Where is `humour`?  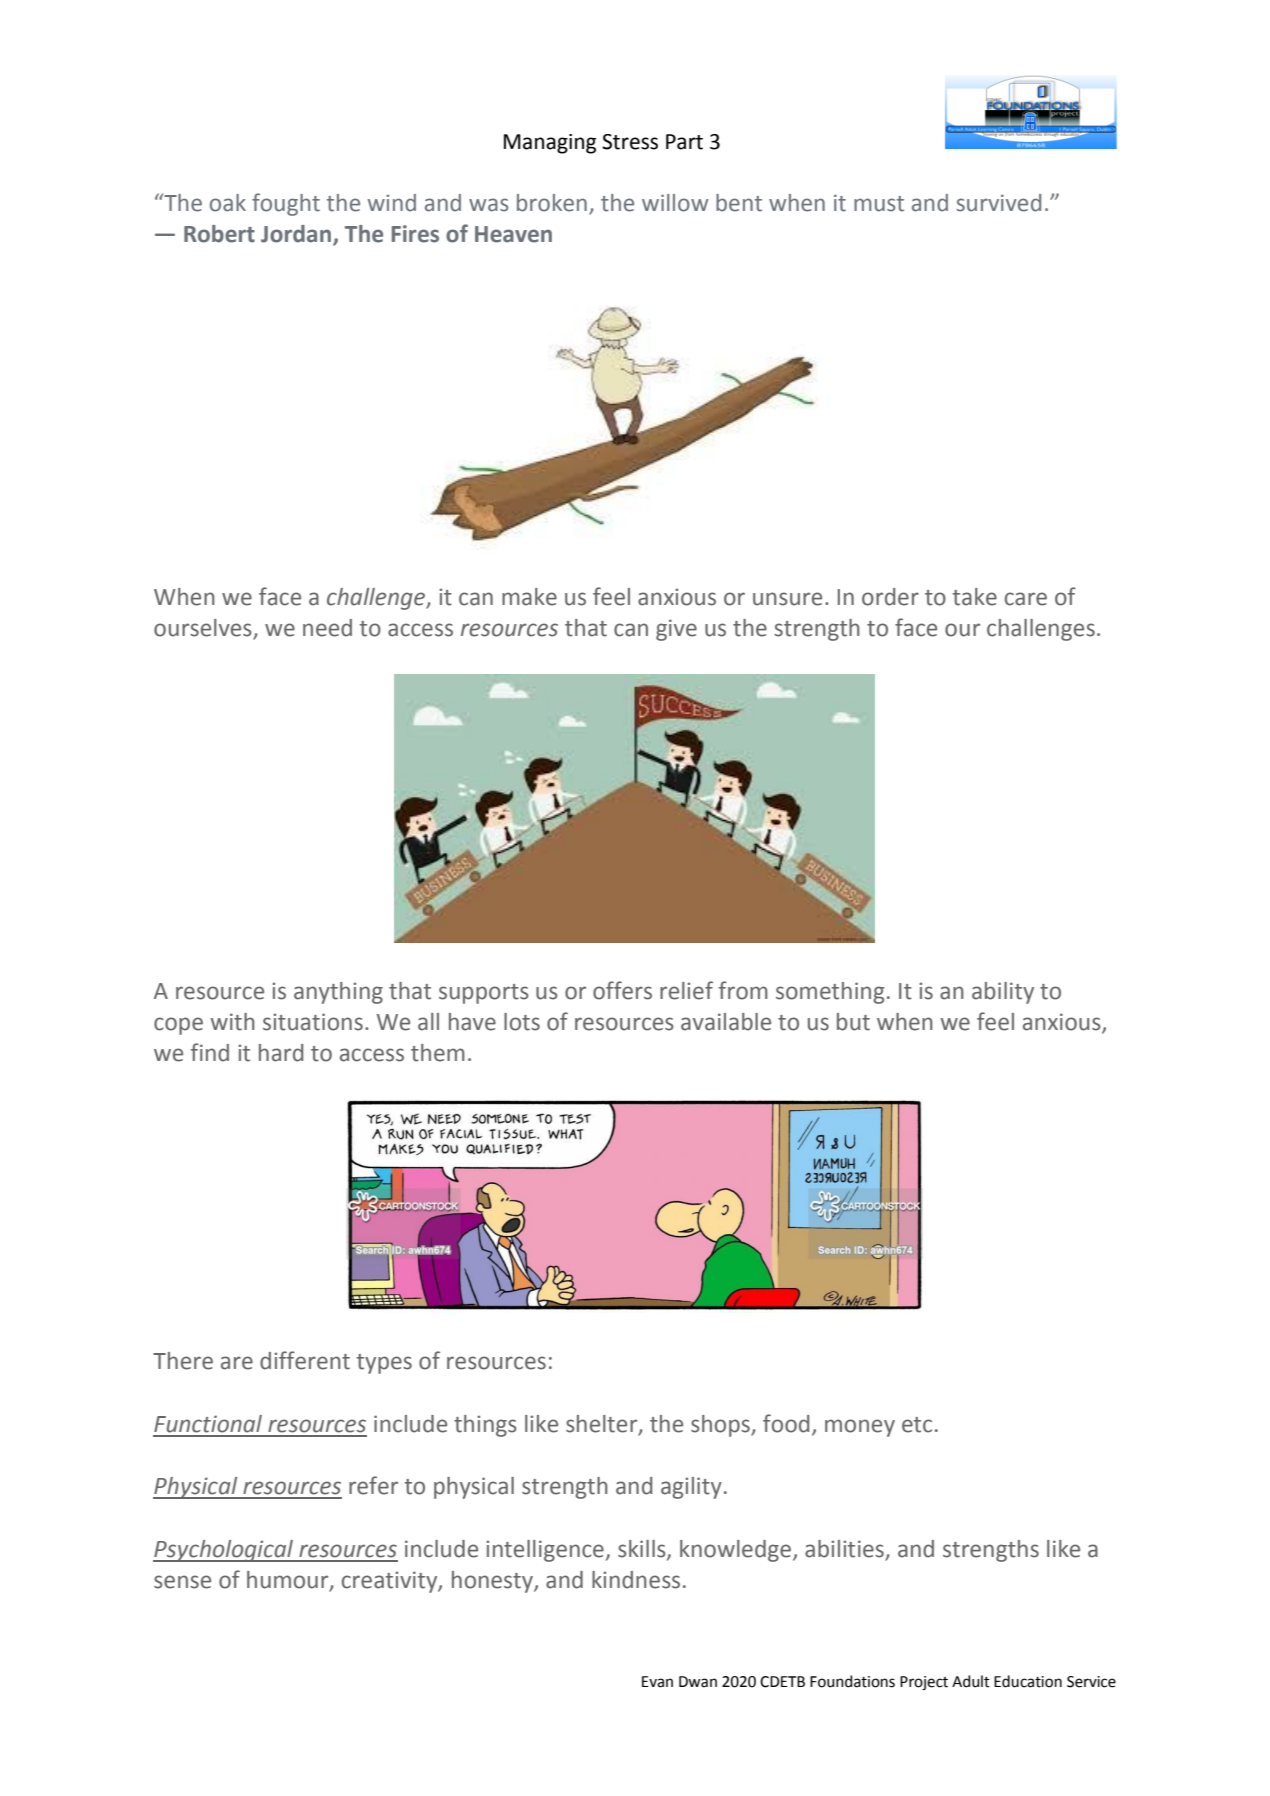
humour is located at coordinates (289, 1581).
